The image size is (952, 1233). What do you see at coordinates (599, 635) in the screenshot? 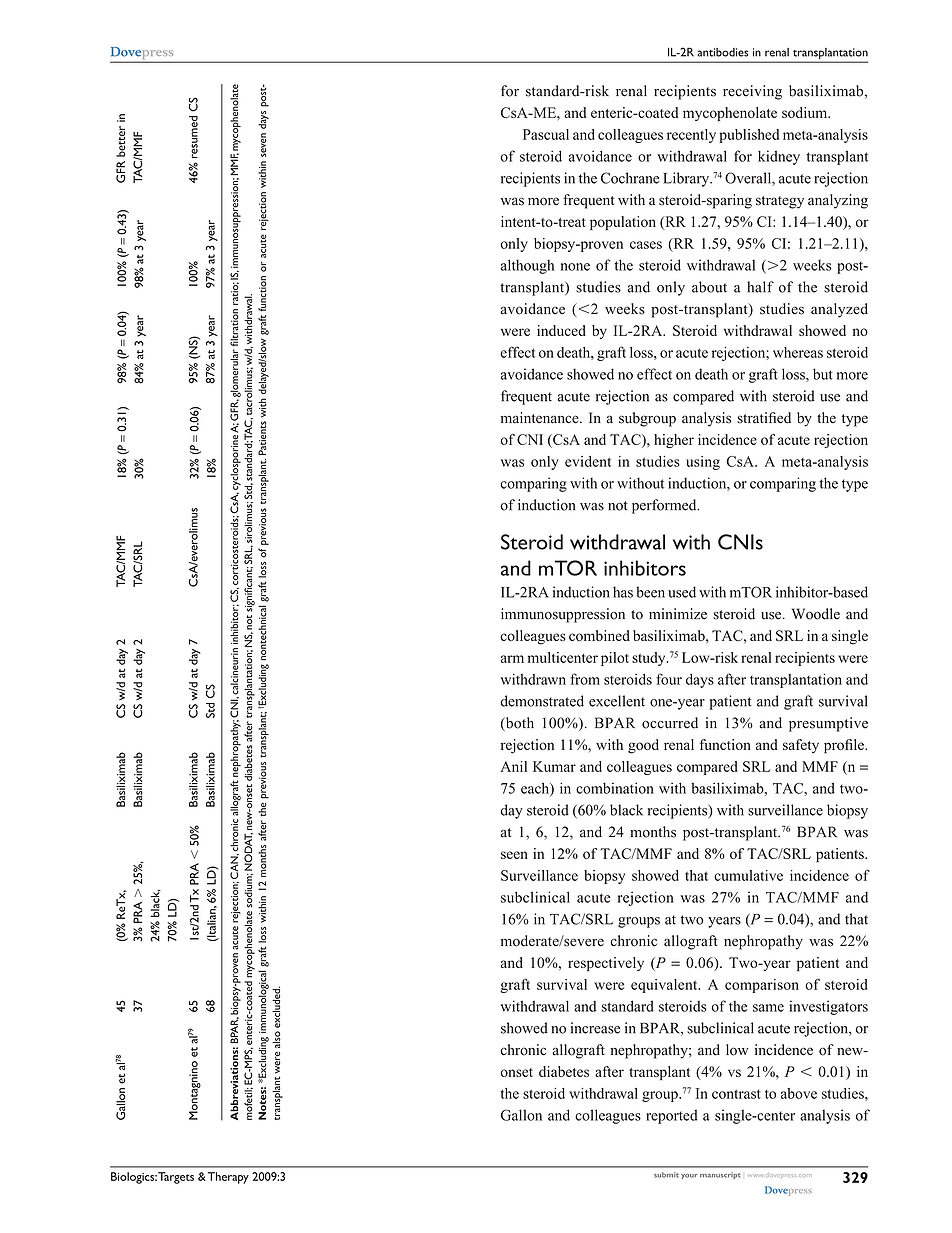
I see `combined` at bounding box center [599, 635].
